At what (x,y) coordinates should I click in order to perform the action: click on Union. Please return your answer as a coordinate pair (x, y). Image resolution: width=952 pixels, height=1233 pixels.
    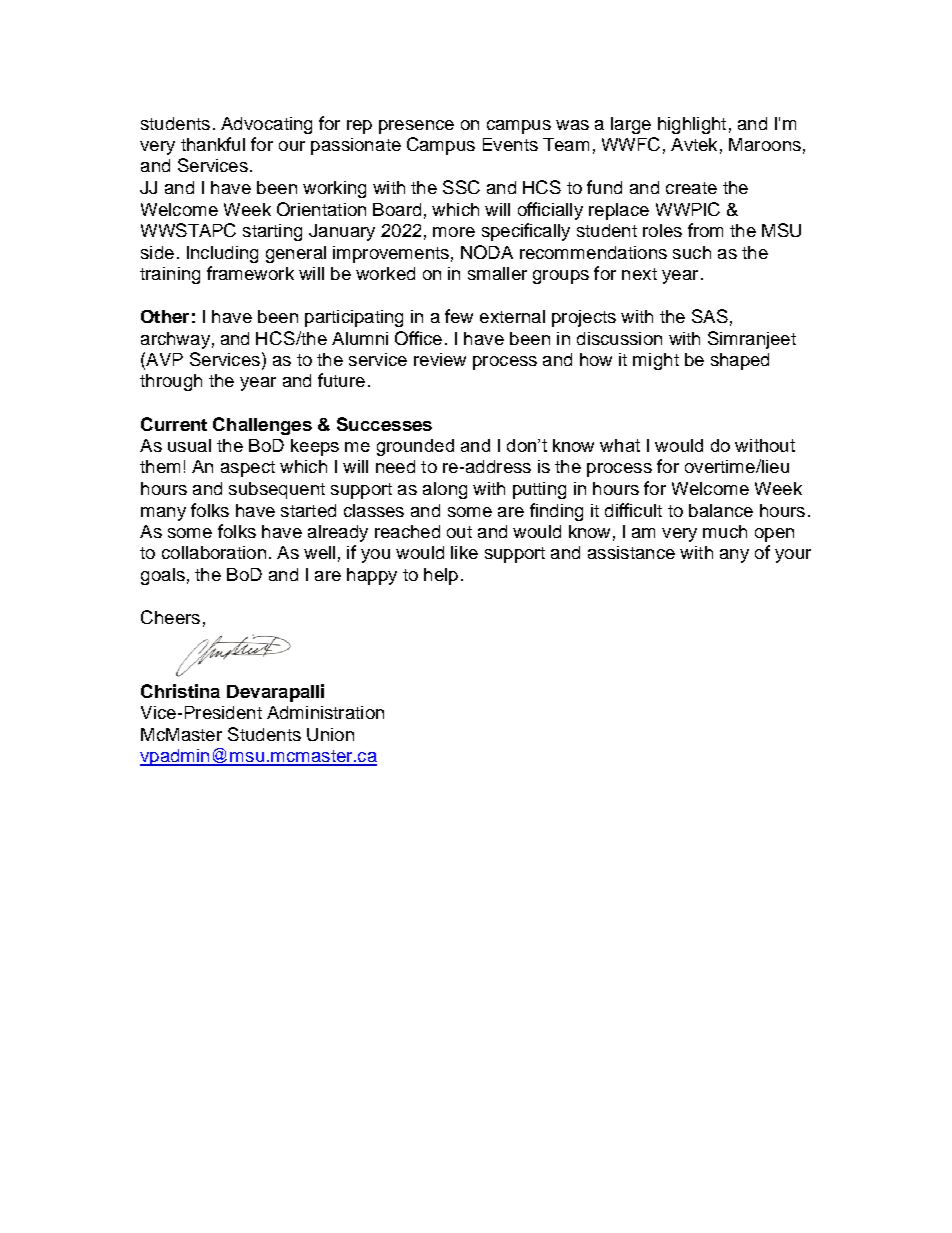
    Looking at the image, I should click on (330, 734).
